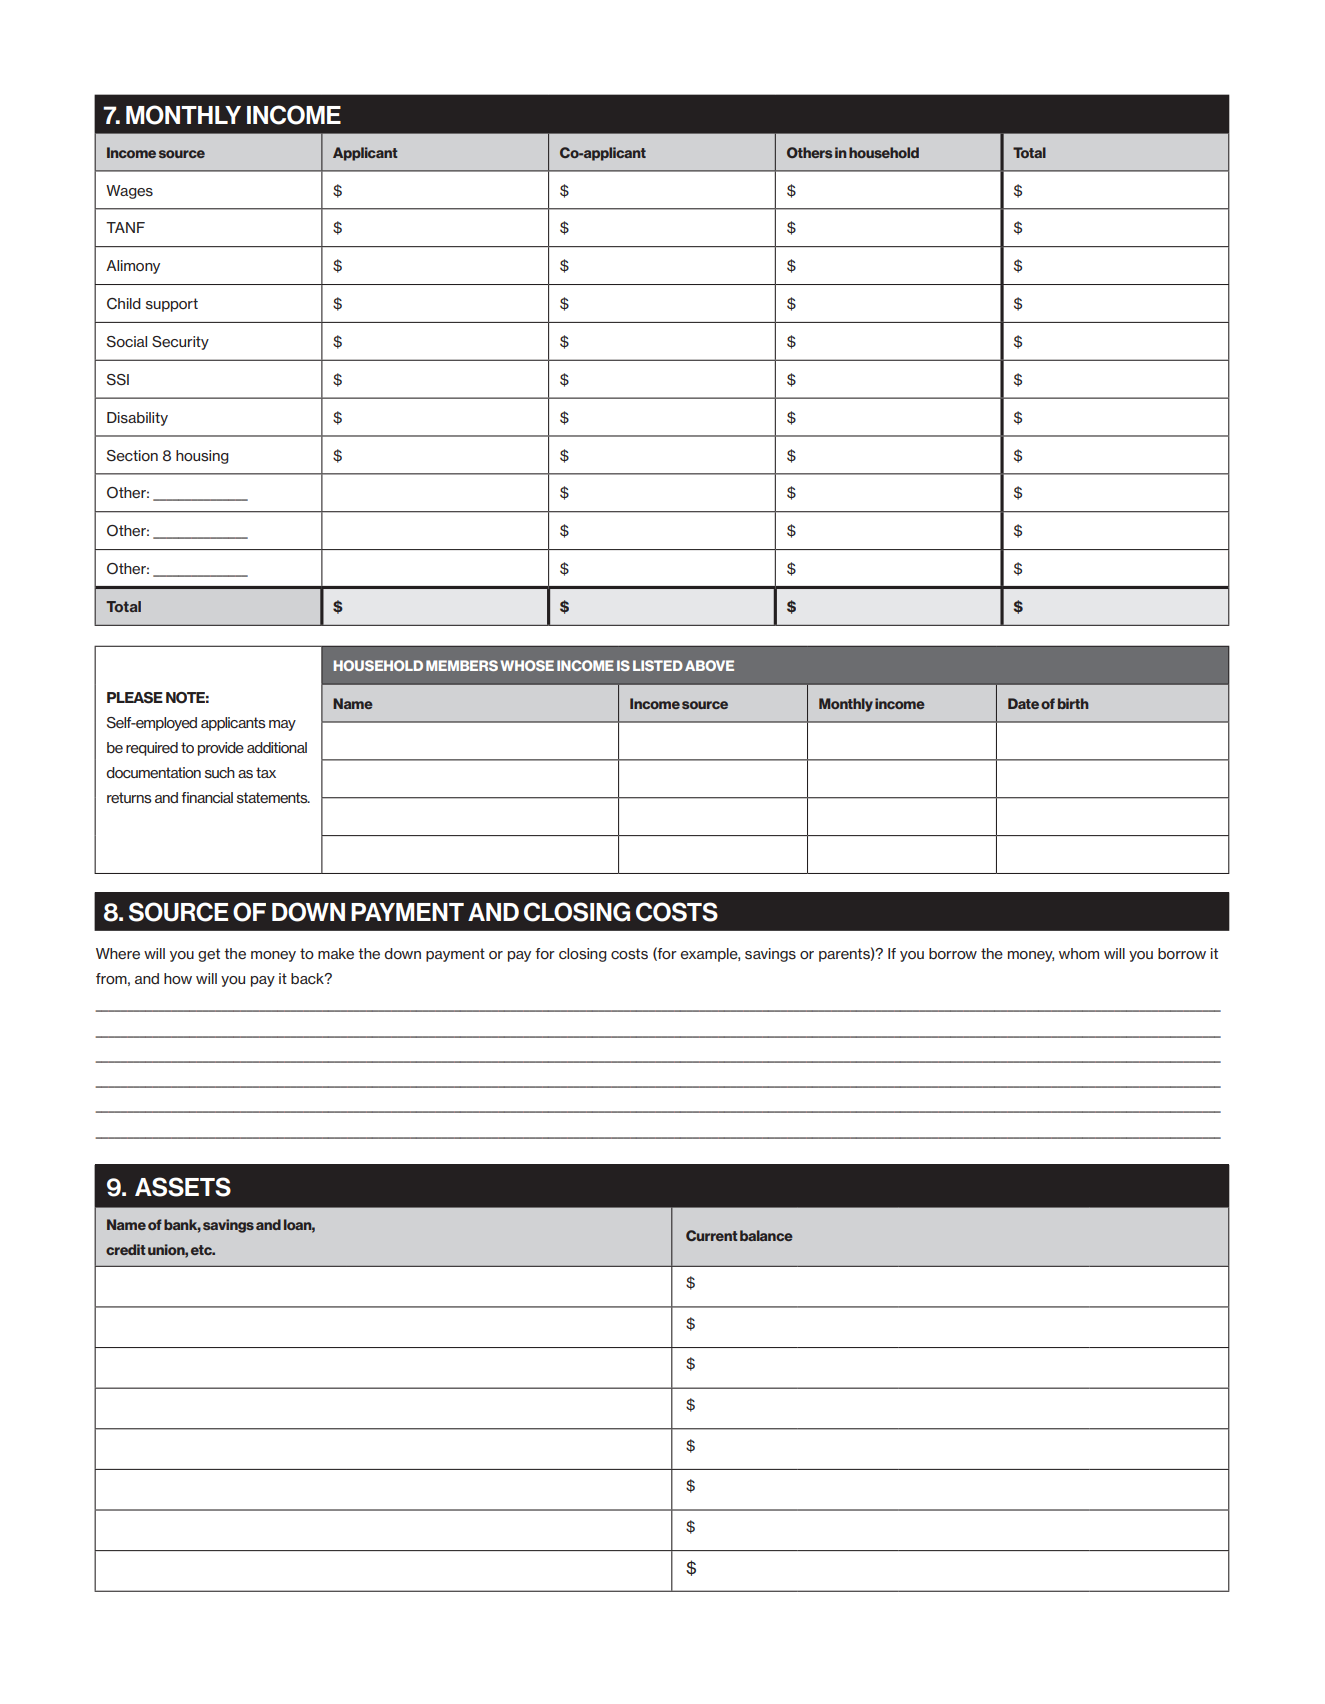 Image resolution: width=1325 pixels, height=1704 pixels. What do you see at coordinates (766, 1235) in the screenshot?
I see `balance` at bounding box center [766, 1235].
